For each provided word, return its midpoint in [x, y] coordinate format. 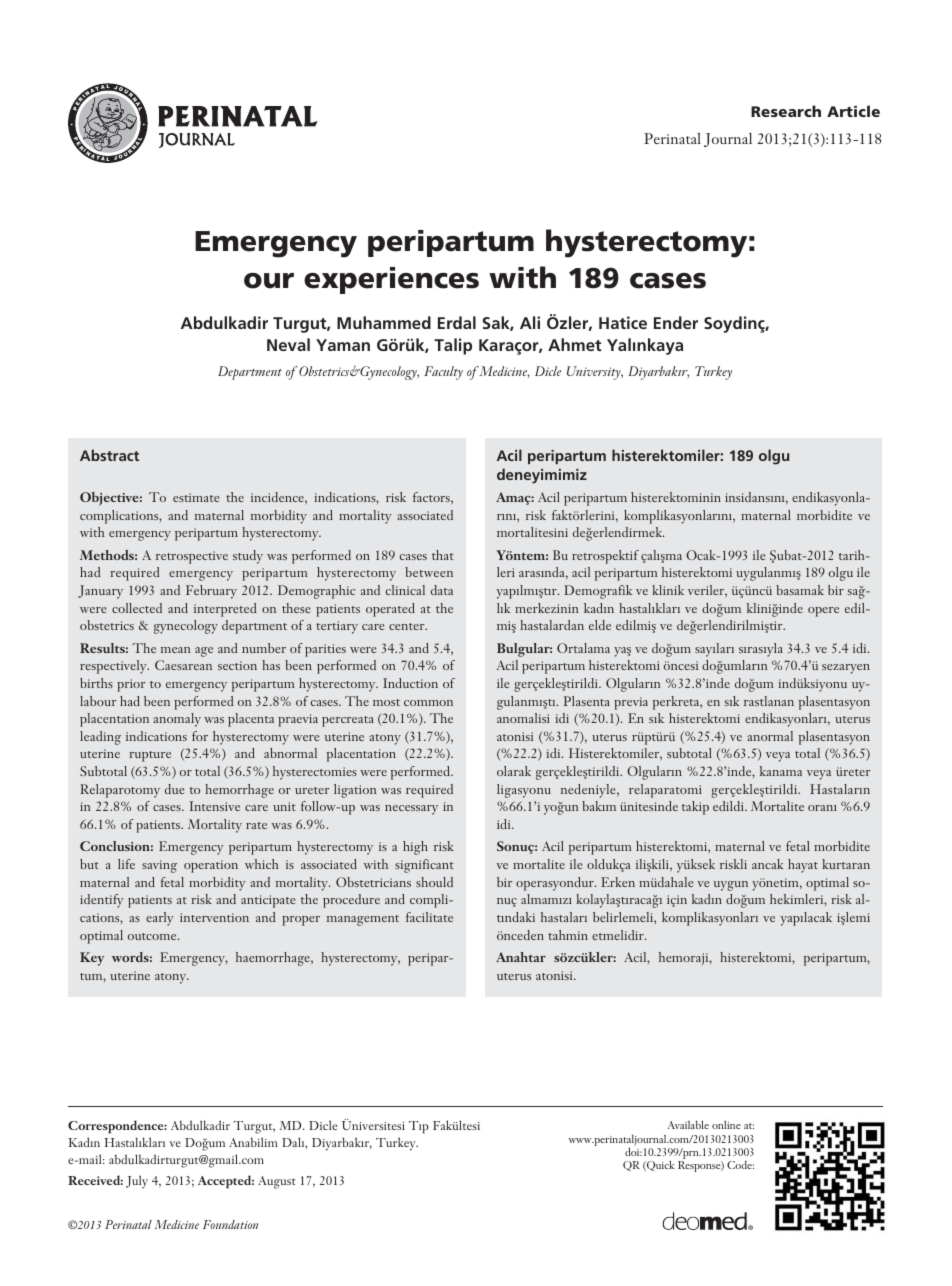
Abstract [109, 455]
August [277, 1182]
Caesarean [183, 665]
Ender [676, 322]
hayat [803, 866]
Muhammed [384, 322]
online [726, 1124]
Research [786, 111]
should [434, 882]
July [137, 1181]
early [160, 919]
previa [631, 703]
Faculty [443, 373]
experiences [391, 280]
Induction [410, 683]
